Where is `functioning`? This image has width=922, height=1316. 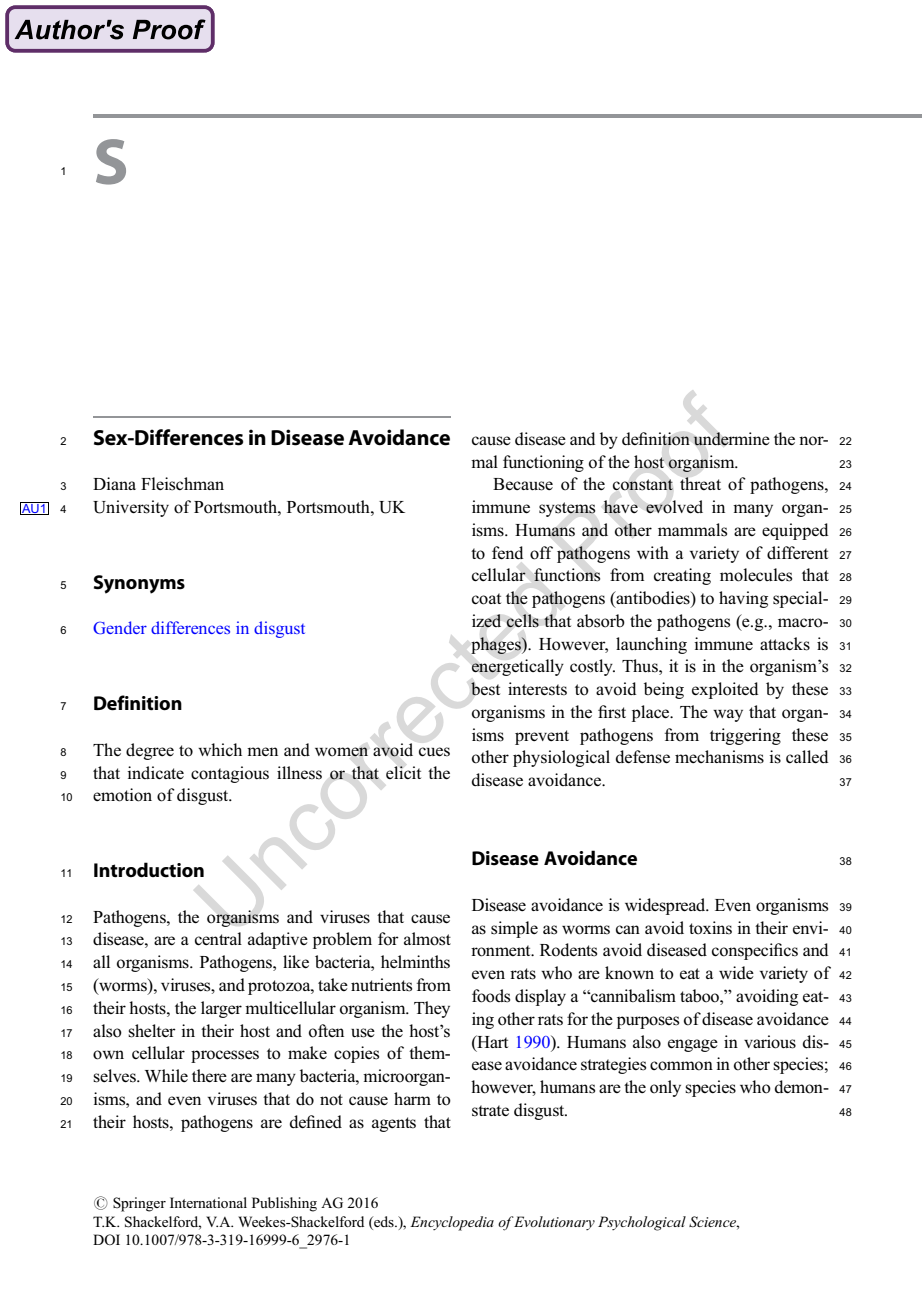
functioning is located at coordinates (543, 463).
